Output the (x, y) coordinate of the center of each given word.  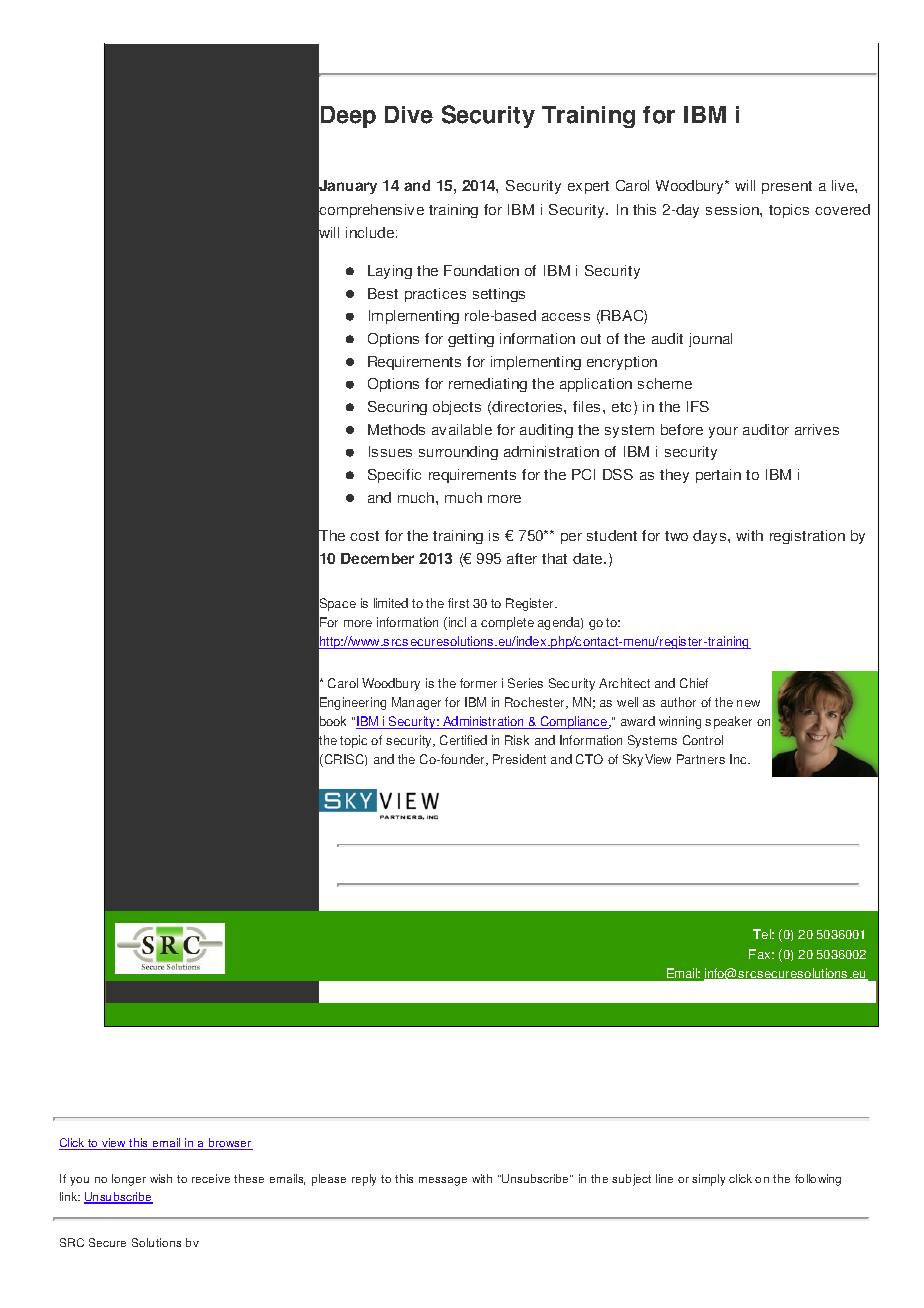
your (723, 432)
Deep (348, 117)
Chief (694, 683)
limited (391, 603)
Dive (409, 115)
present (787, 187)
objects (457, 408)
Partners (701, 759)
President (519, 759)
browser (230, 1144)
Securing (397, 408)
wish (161, 1178)
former (478, 683)
